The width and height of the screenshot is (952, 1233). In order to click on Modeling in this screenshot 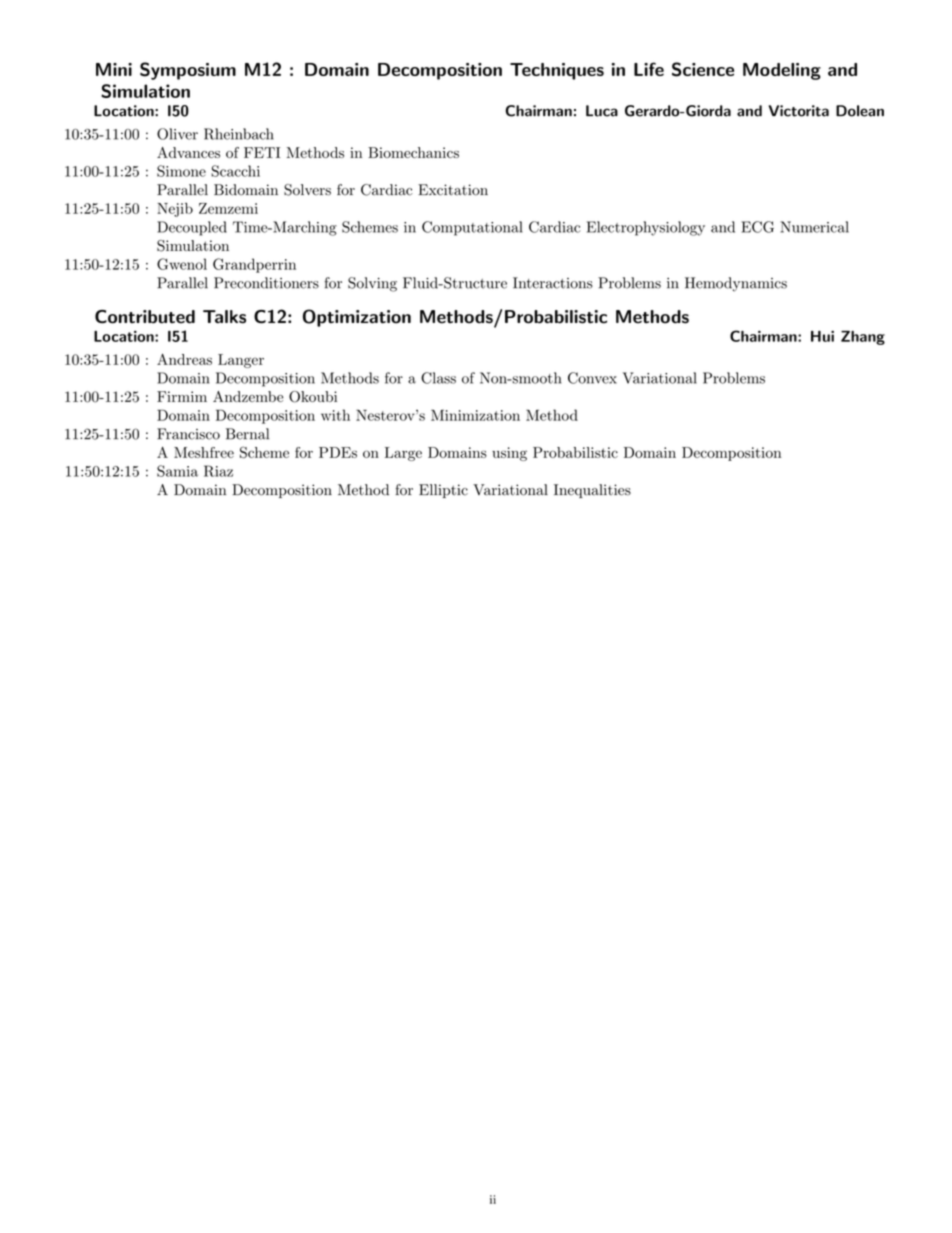, I will do `click(782, 71)`.
